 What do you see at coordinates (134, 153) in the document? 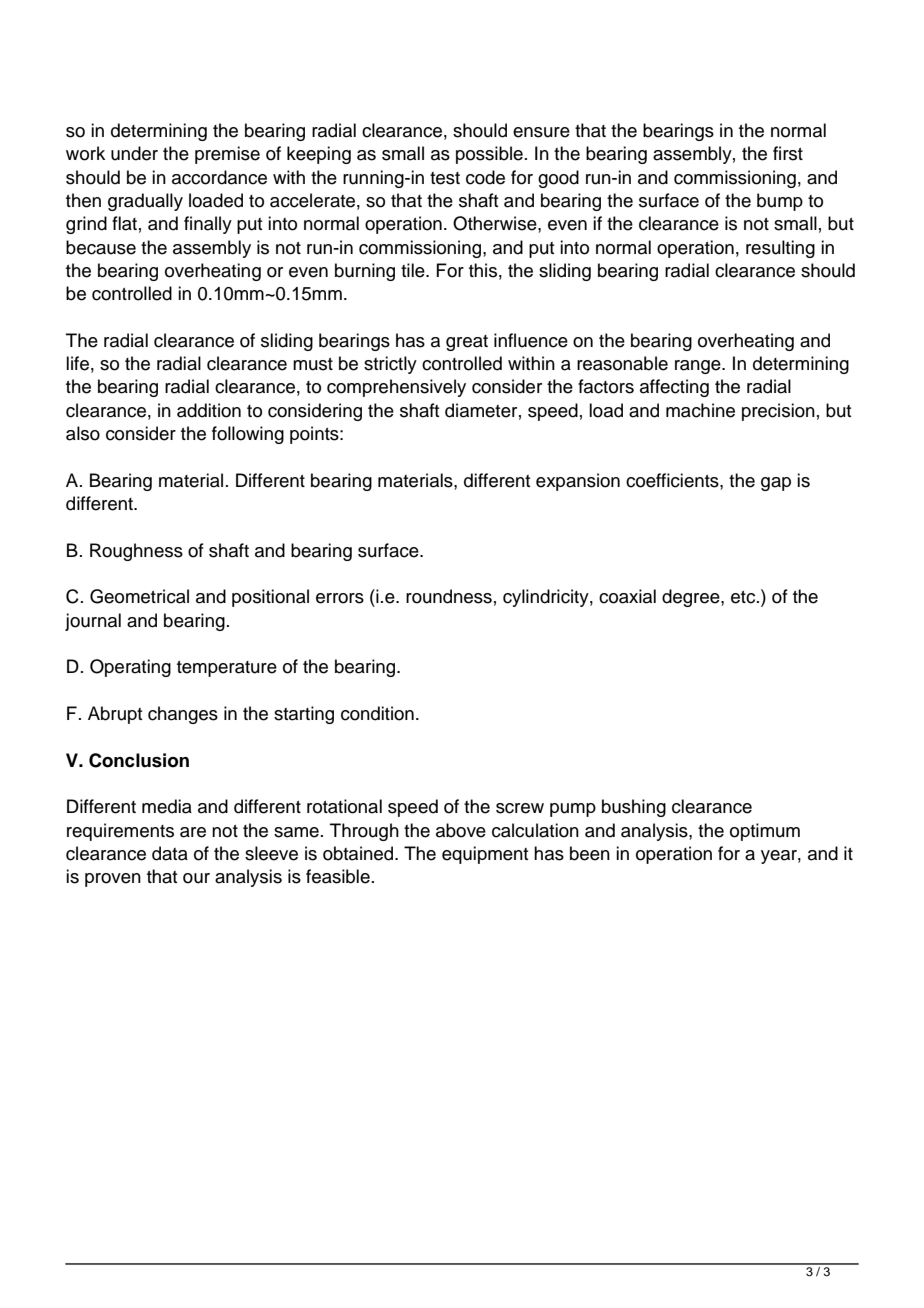
I see `under` at bounding box center [134, 153].
